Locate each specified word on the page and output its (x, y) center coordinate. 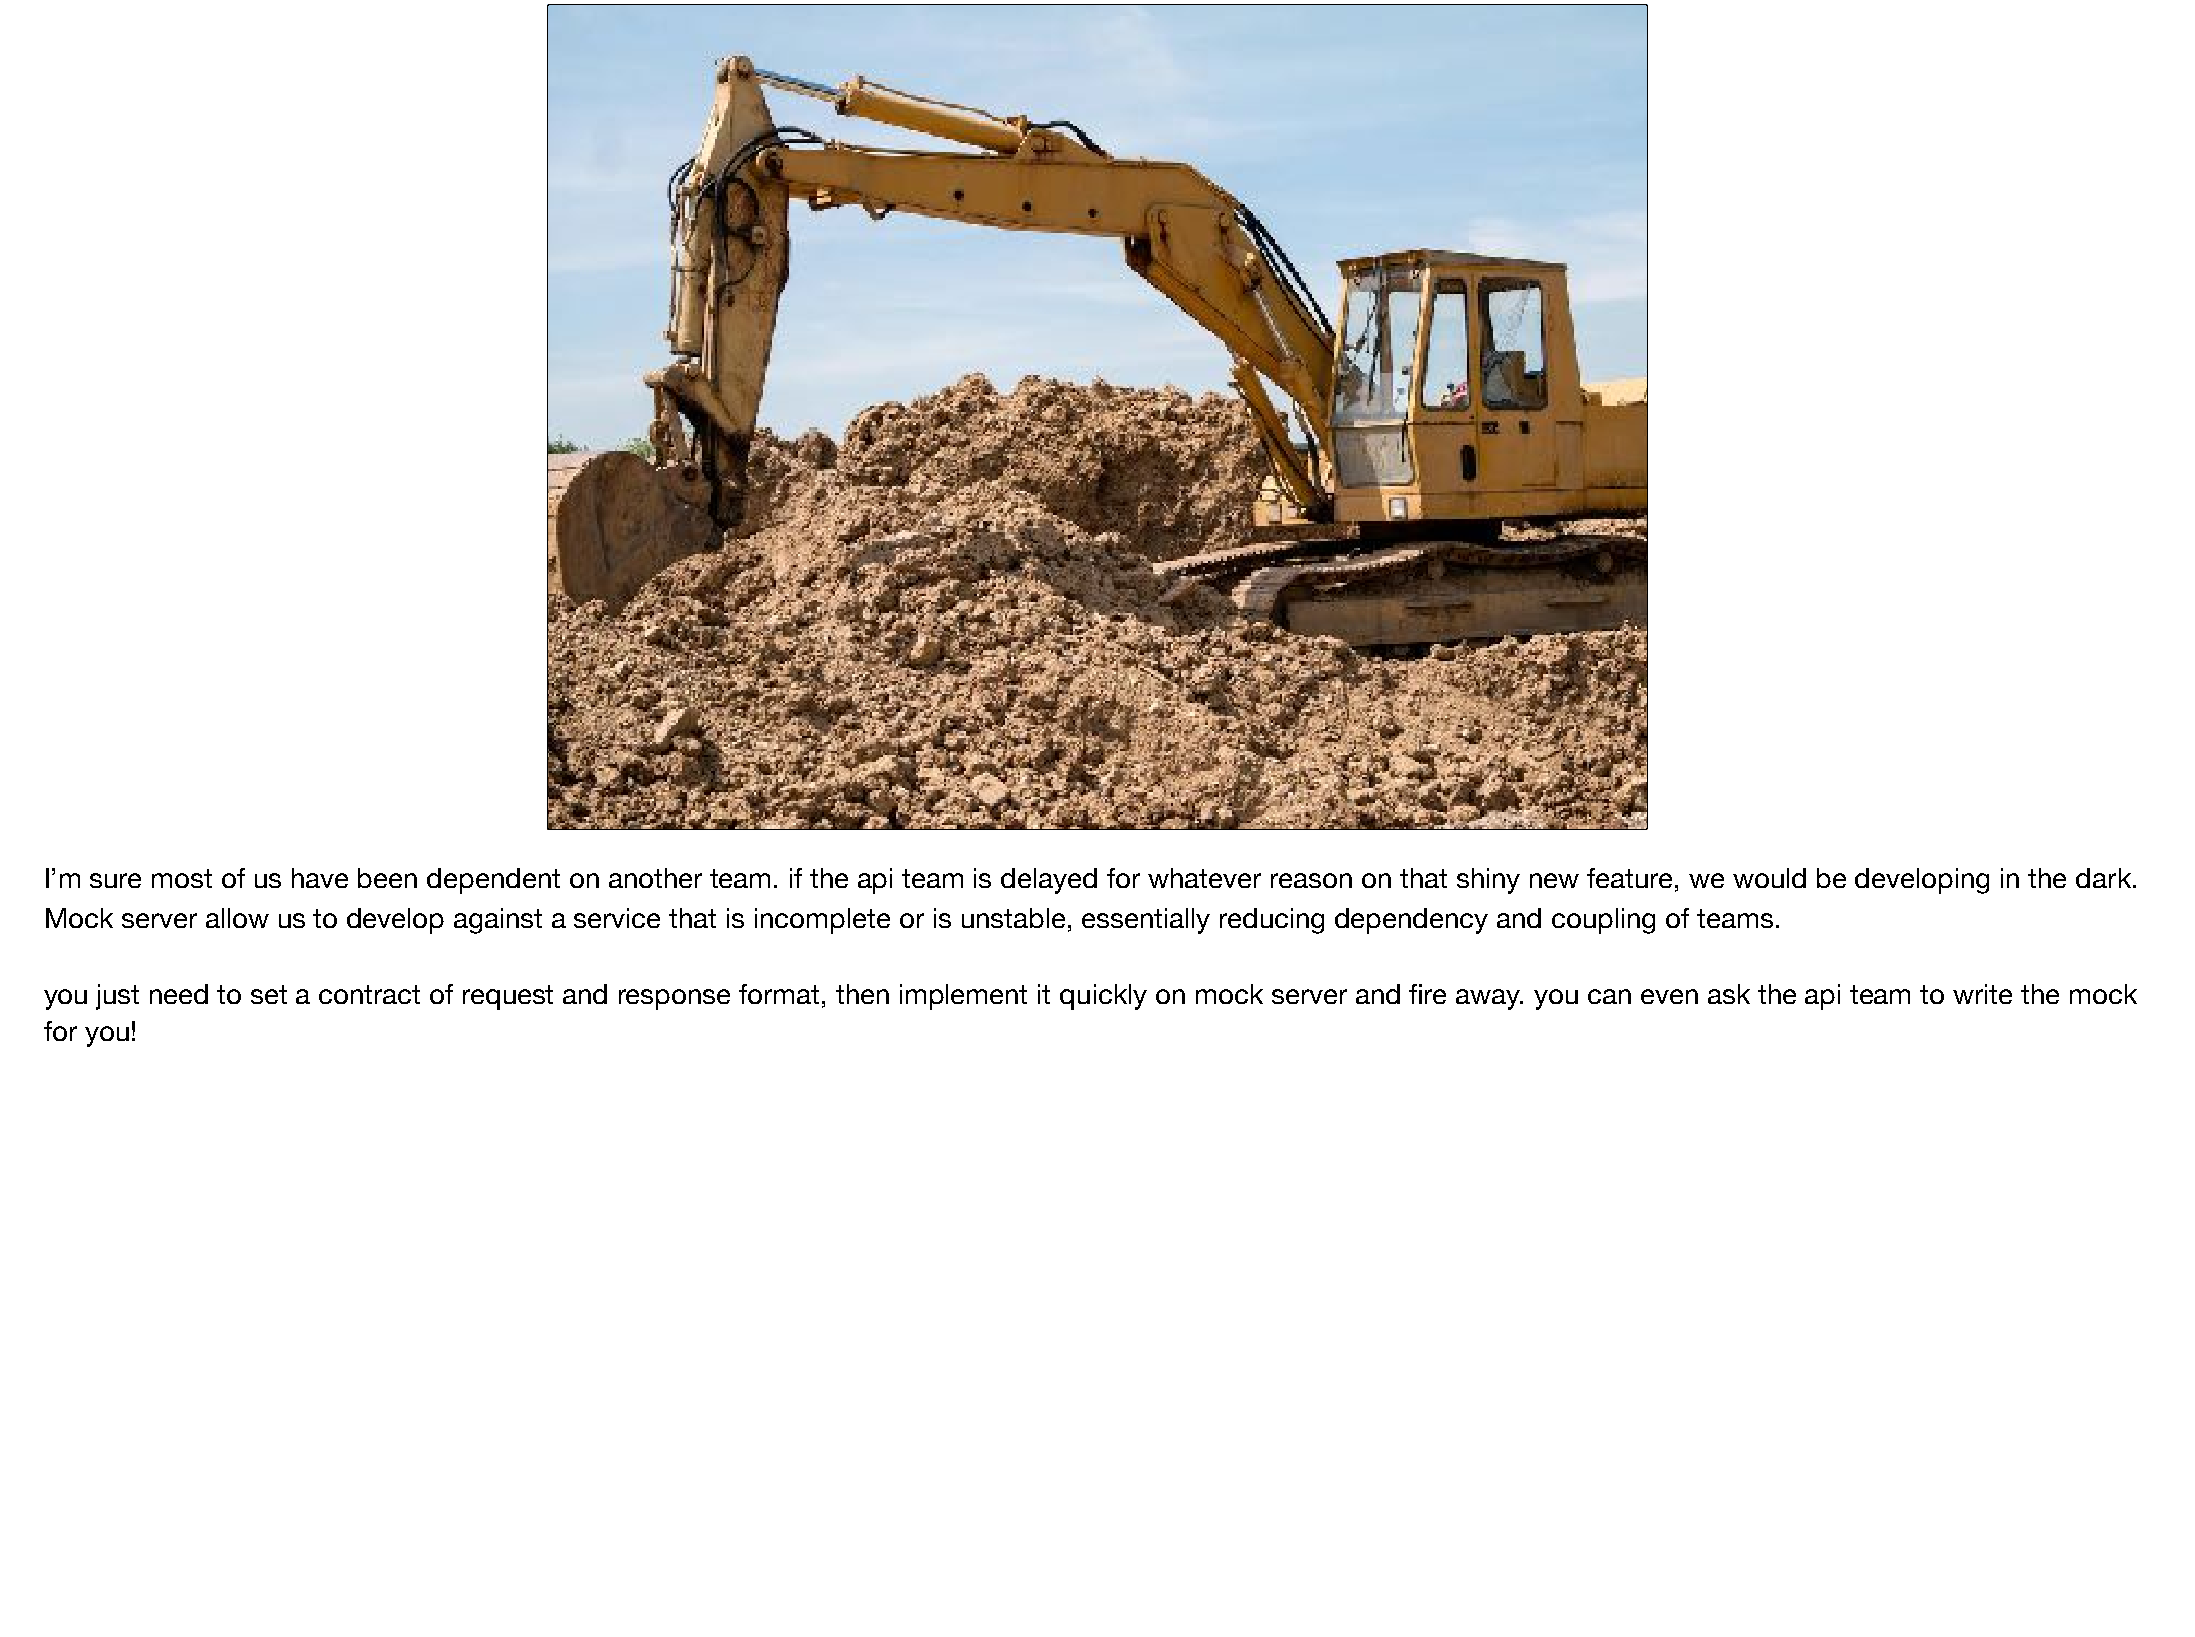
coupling (1603, 921)
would (1769, 878)
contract (369, 994)
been (387, 878)
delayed (1049, 881)
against (498, 921)
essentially (1146, 921)
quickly (1103, 997)
